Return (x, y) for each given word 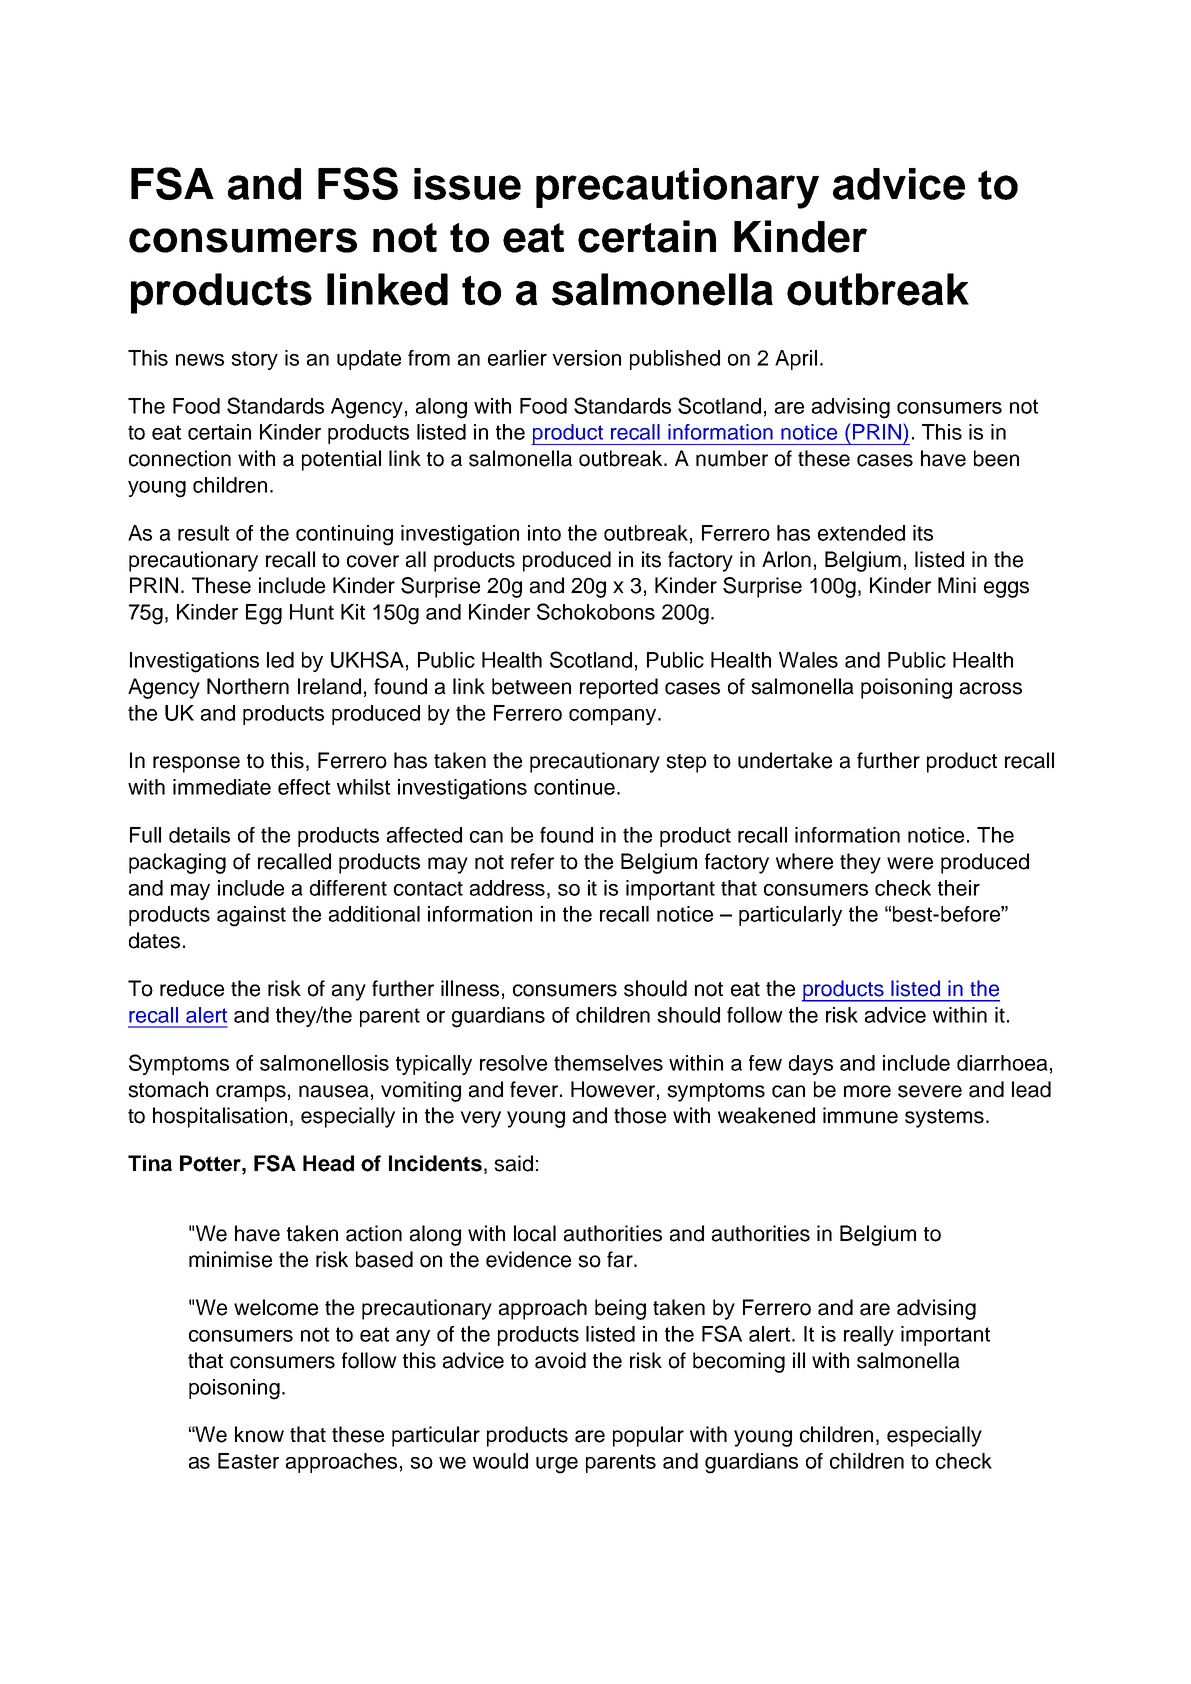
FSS (358, 183)
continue (574, 787)
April (796, 360)
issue (467, 184)
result (203, 533)
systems (944, 1118)
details (199, 835)
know (259, 1434)
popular (648, 1436)
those (640, 1115)
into (544, 533)
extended (861, 533)
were (910, 863)
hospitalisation (220, 1117)
